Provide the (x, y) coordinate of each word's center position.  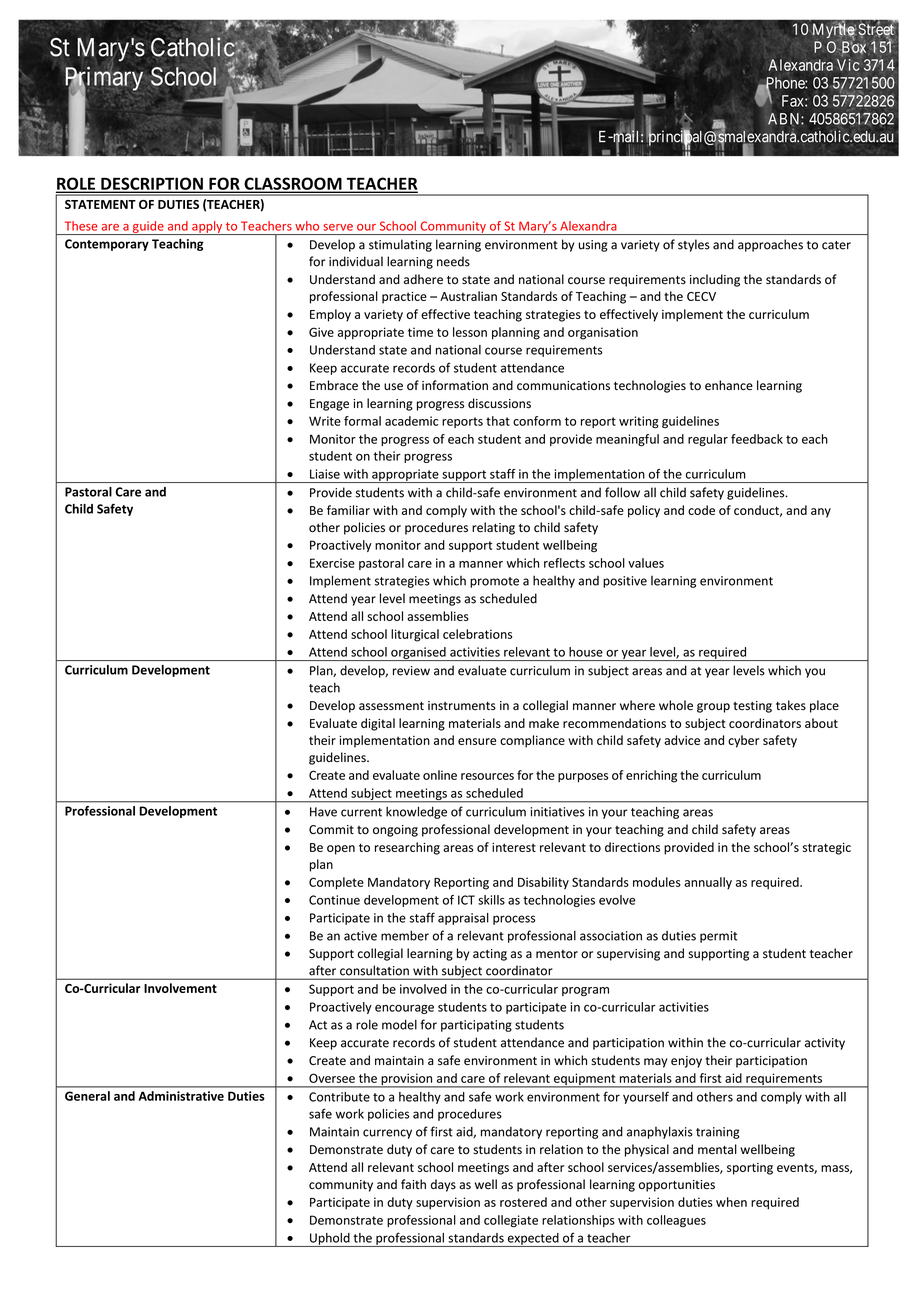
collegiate (511, 1221)
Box (854, 47)
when (731, 1202)
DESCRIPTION (152, 184)
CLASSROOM (293, 184)
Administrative (181, 1096)
